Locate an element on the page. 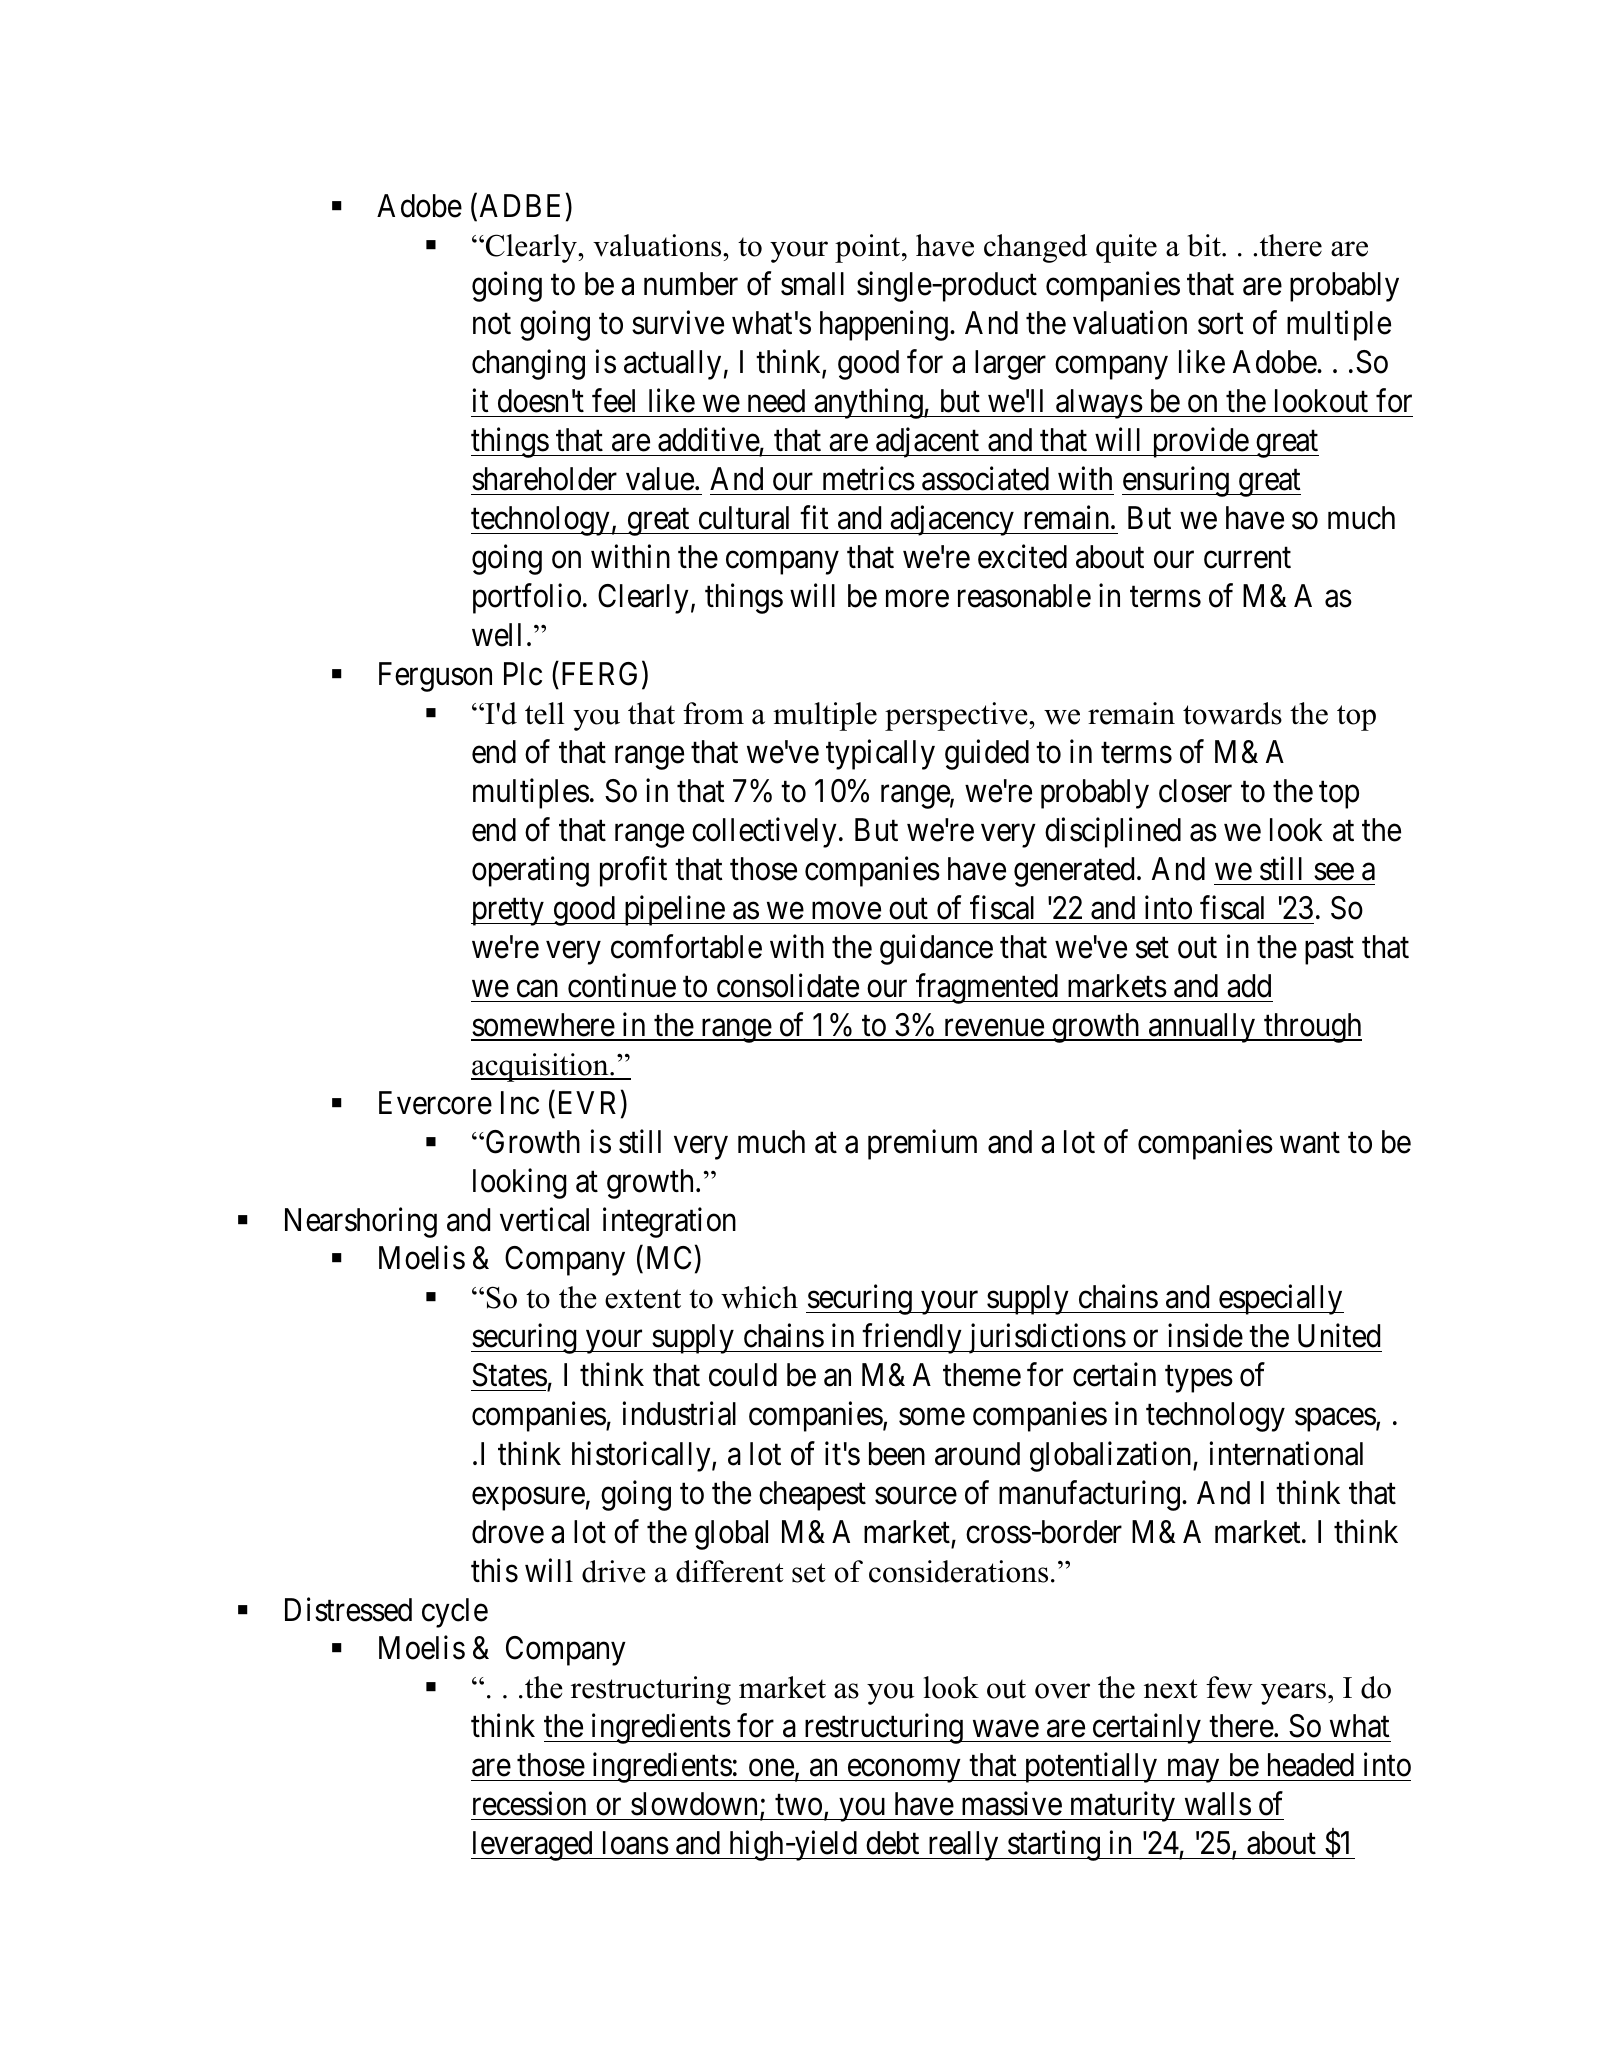 This page has height=2072, width=1601. consolidate is located at coordinates (788, 985).
